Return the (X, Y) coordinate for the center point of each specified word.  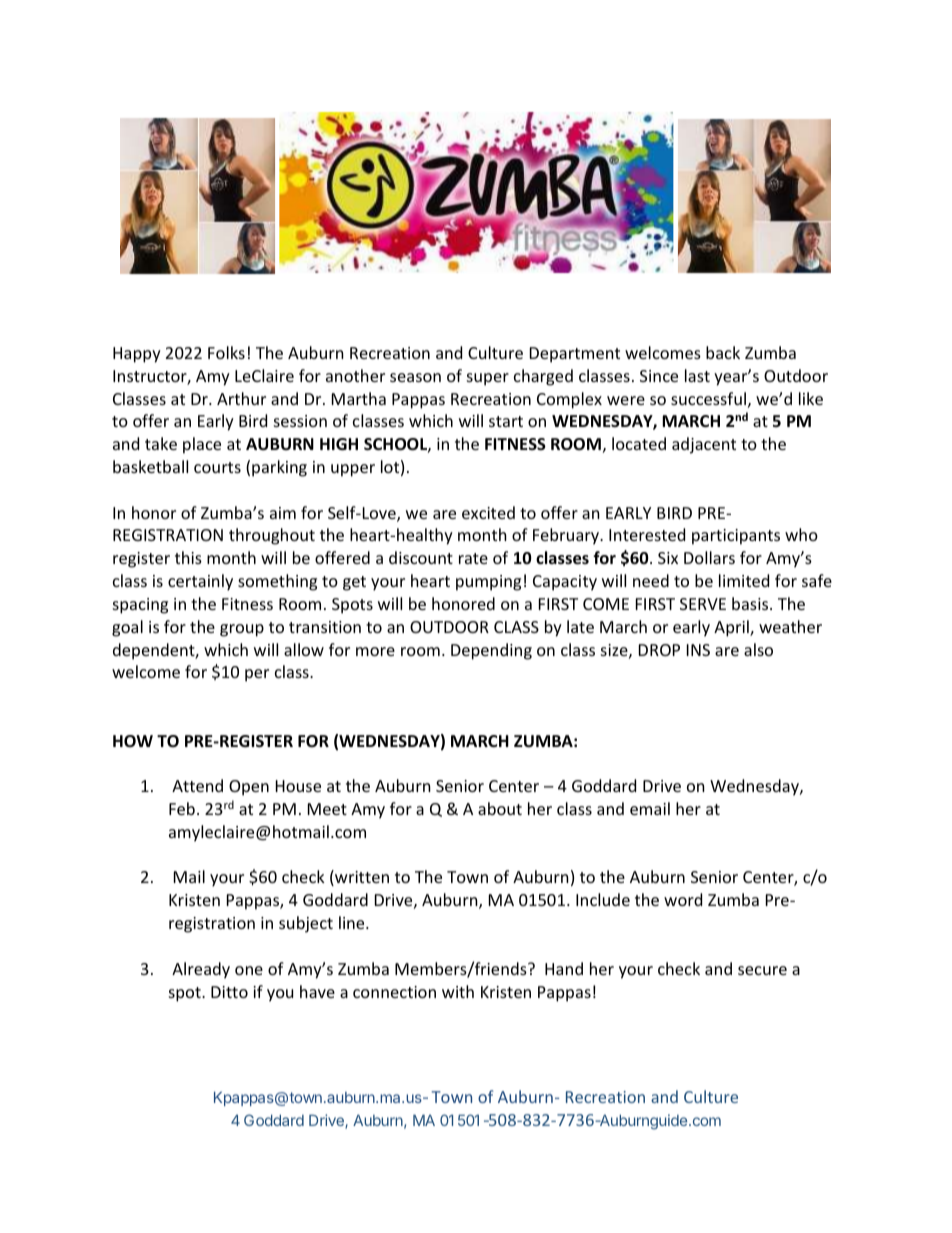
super (488, 379)
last (697, 375)
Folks (226, 352)
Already (201, 970)
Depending (491, 651)
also (758, 649)
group (242, 630)
